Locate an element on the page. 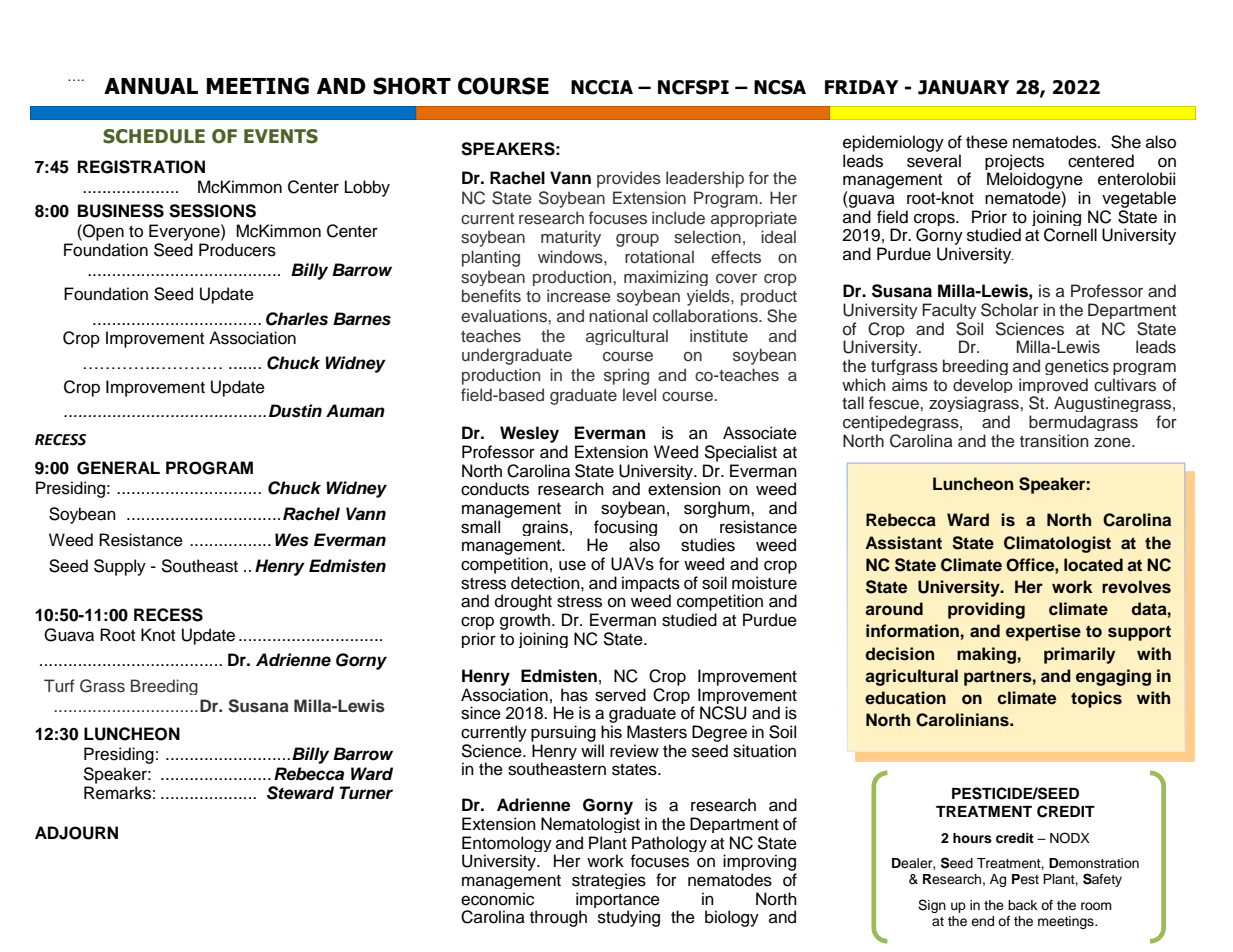 Image resolution: width=1233 pixels, height=952 pixels. topics is located at coordinates (1096, 699).
